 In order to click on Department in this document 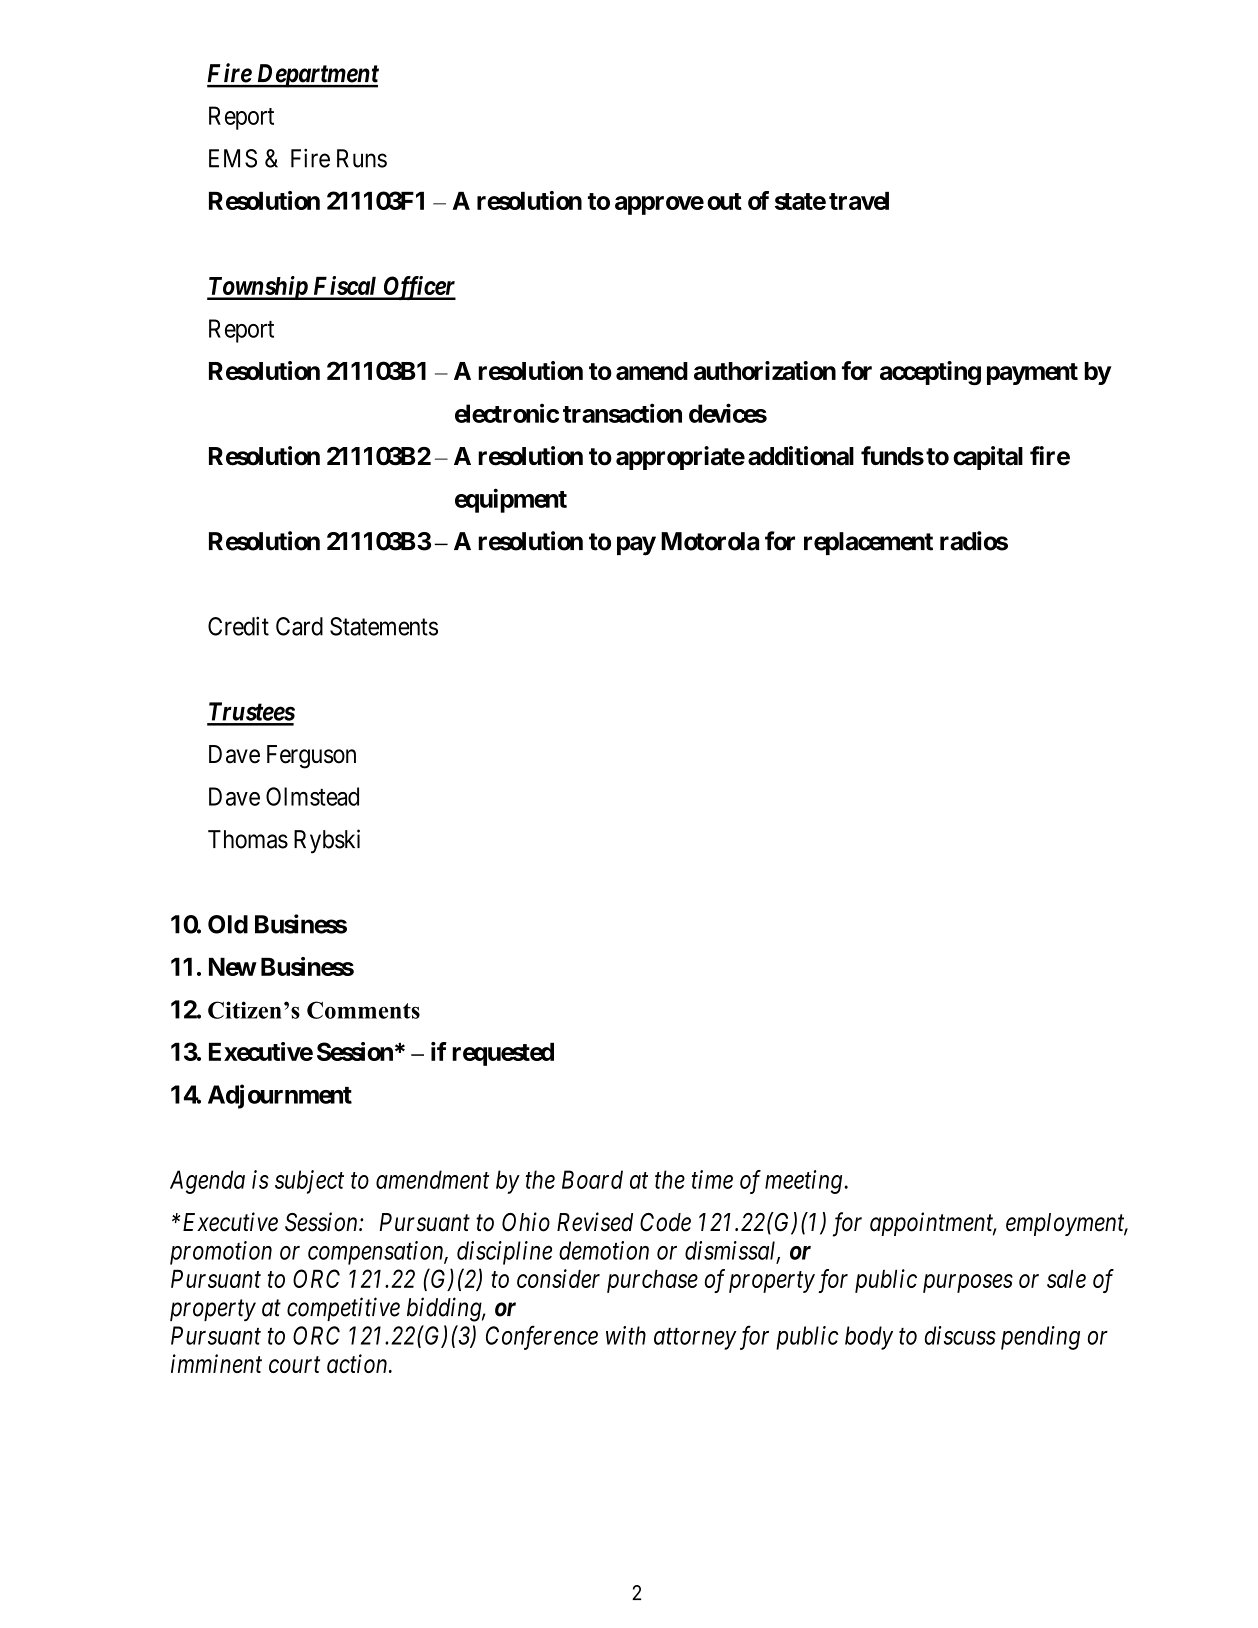, I will do `click(316, 76)`.
